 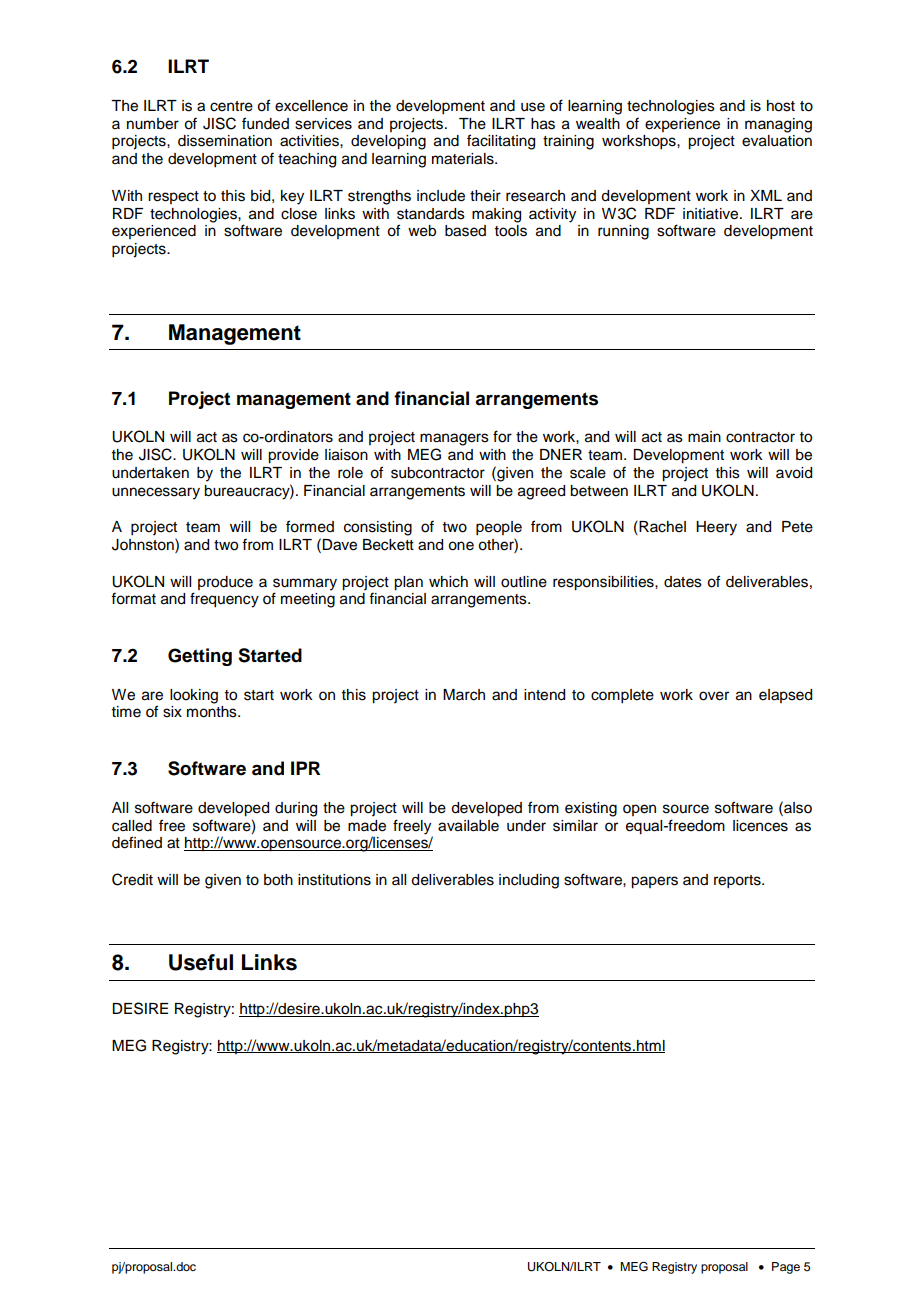 What do you see at coordinates (786, 1268) in the screenshot?
I see `Page` at bounding box center [786, 1268].
